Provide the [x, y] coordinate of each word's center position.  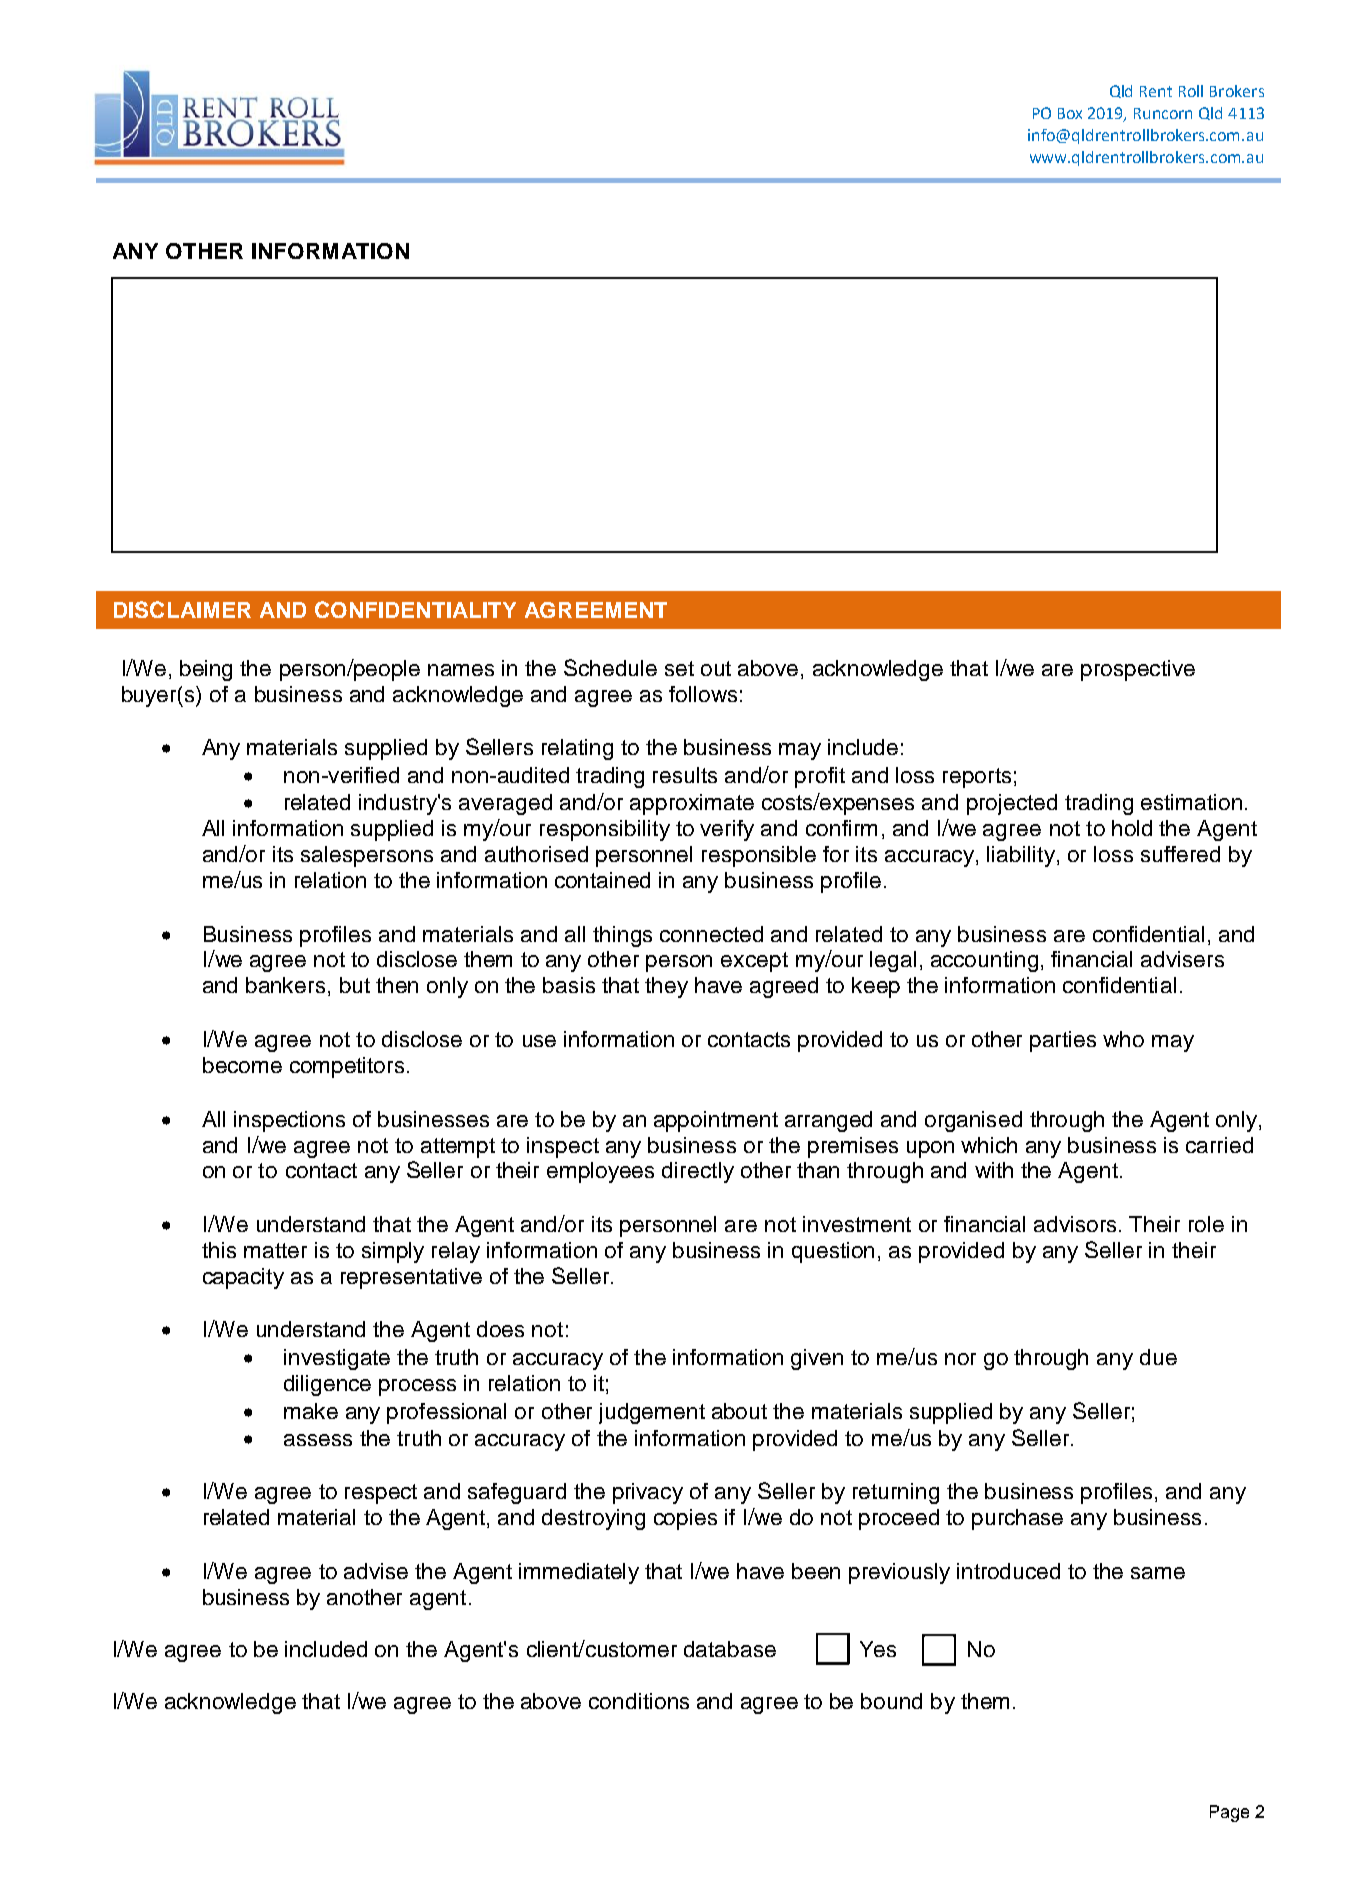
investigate [337, 1359]
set [679, 668]
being [206, 670]
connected [711, 934]
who [1123, 1039]
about [739, 1411]
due [1158, 1357]
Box [1070, 113]
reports [977, 778]
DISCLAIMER [182, 609]
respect [381, 1494]
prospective [1138, 670]
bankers [285, 985]
